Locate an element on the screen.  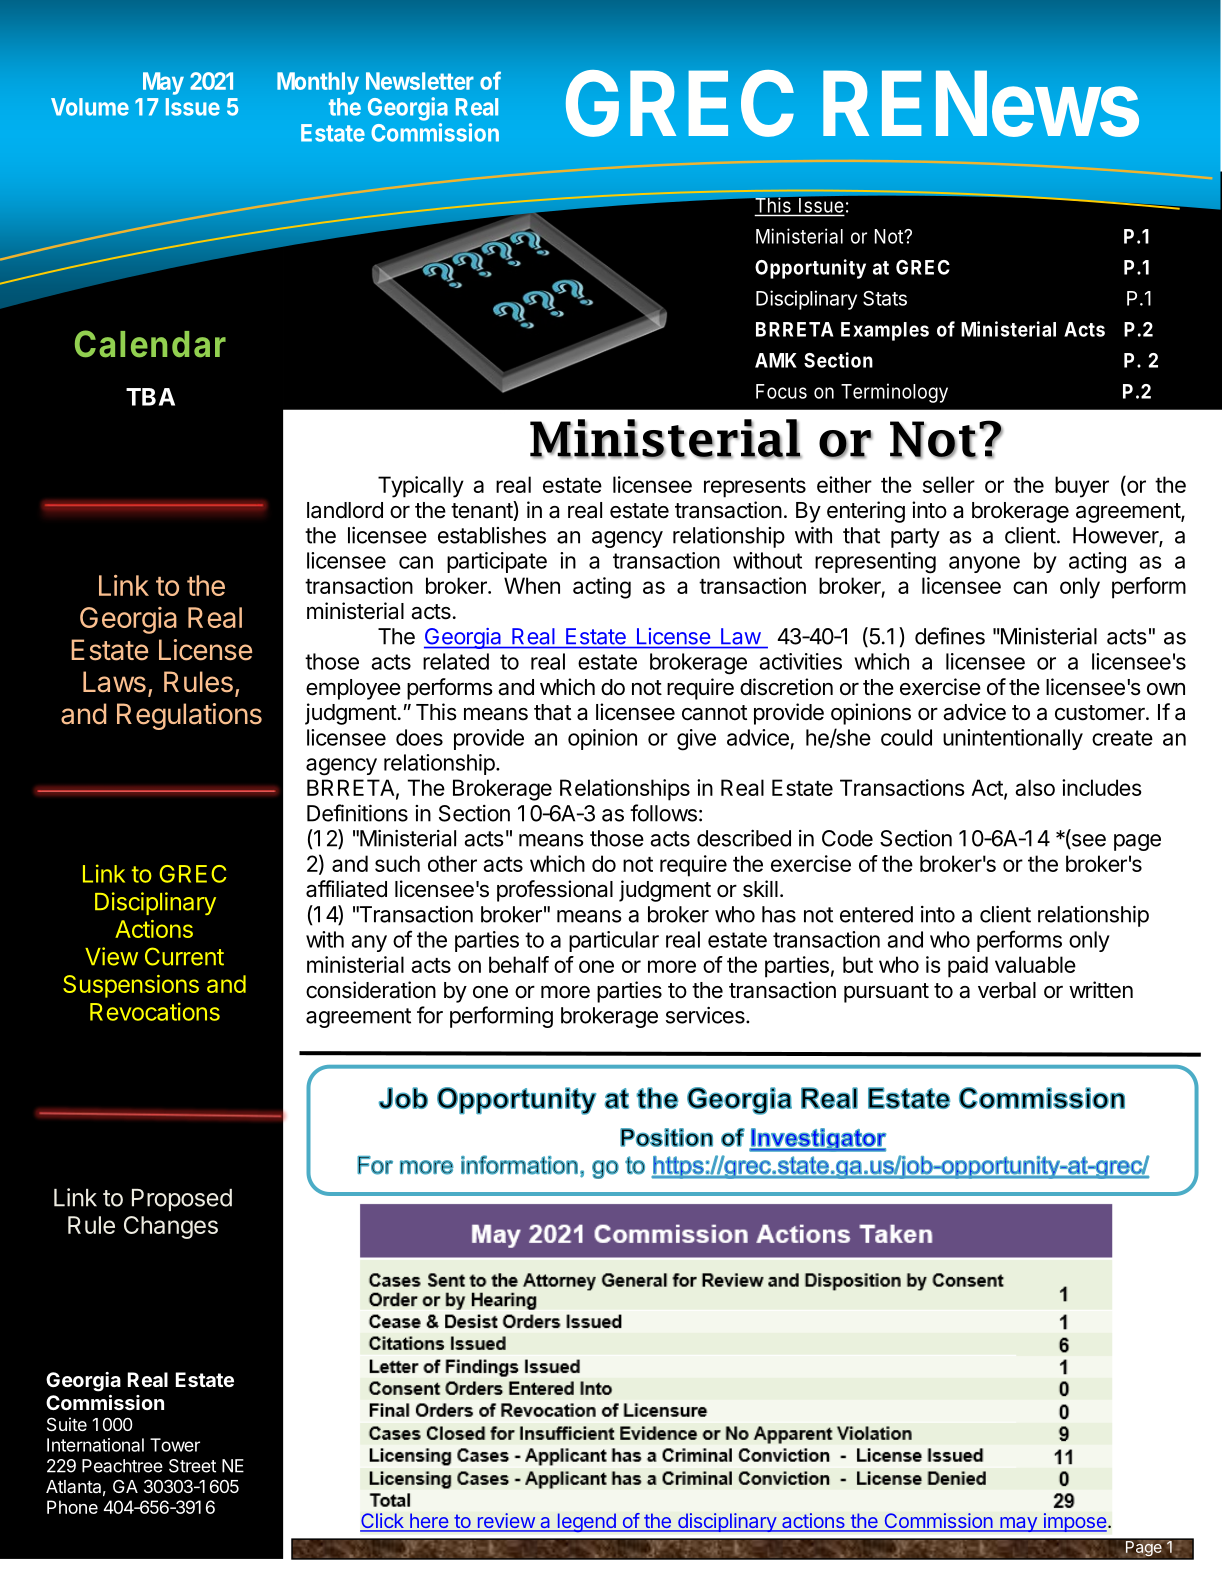
follows is located at coordinates (663, 813).
